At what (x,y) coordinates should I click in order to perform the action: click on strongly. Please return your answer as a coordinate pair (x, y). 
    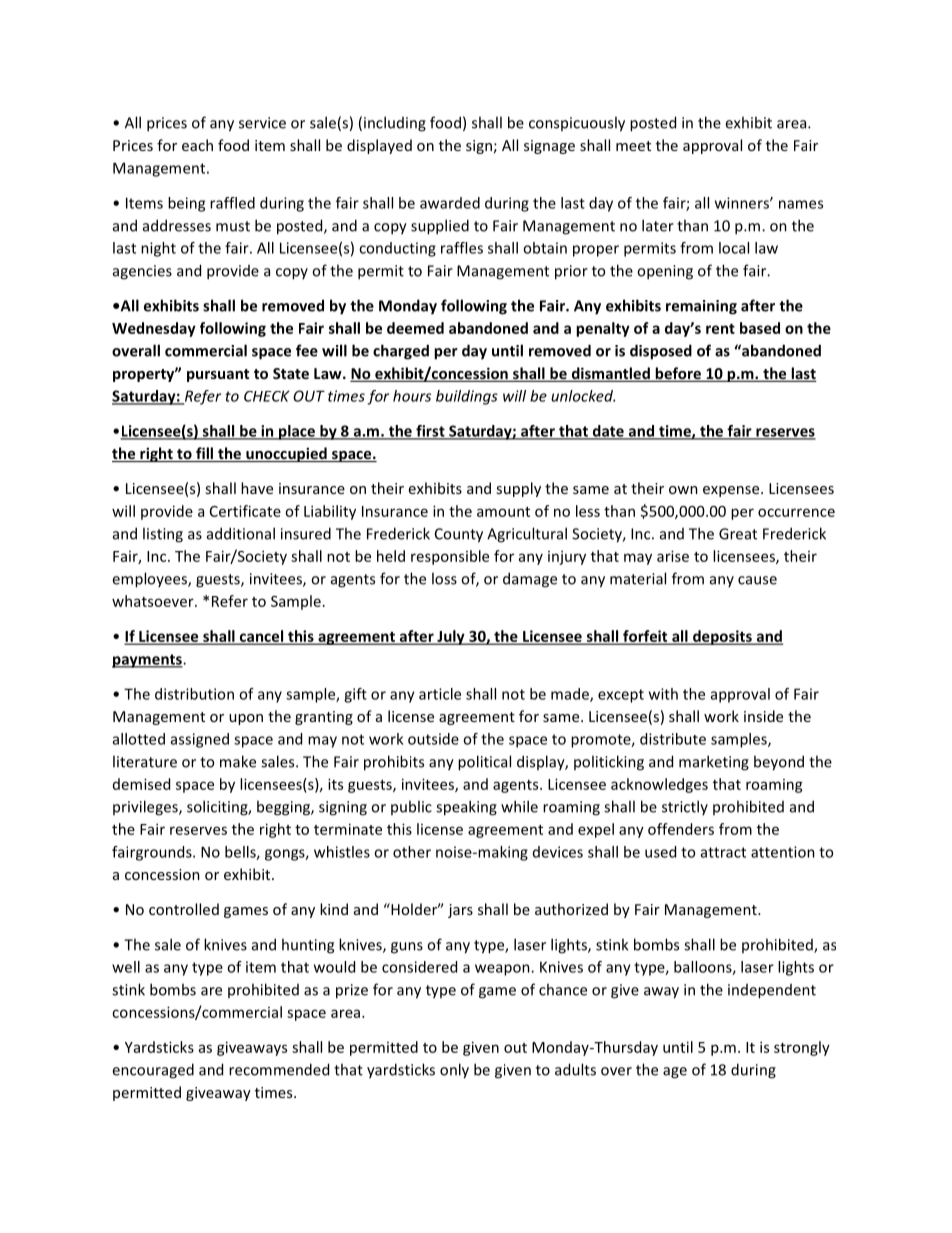
    Looking at the image, I should click on (802, 1048).
